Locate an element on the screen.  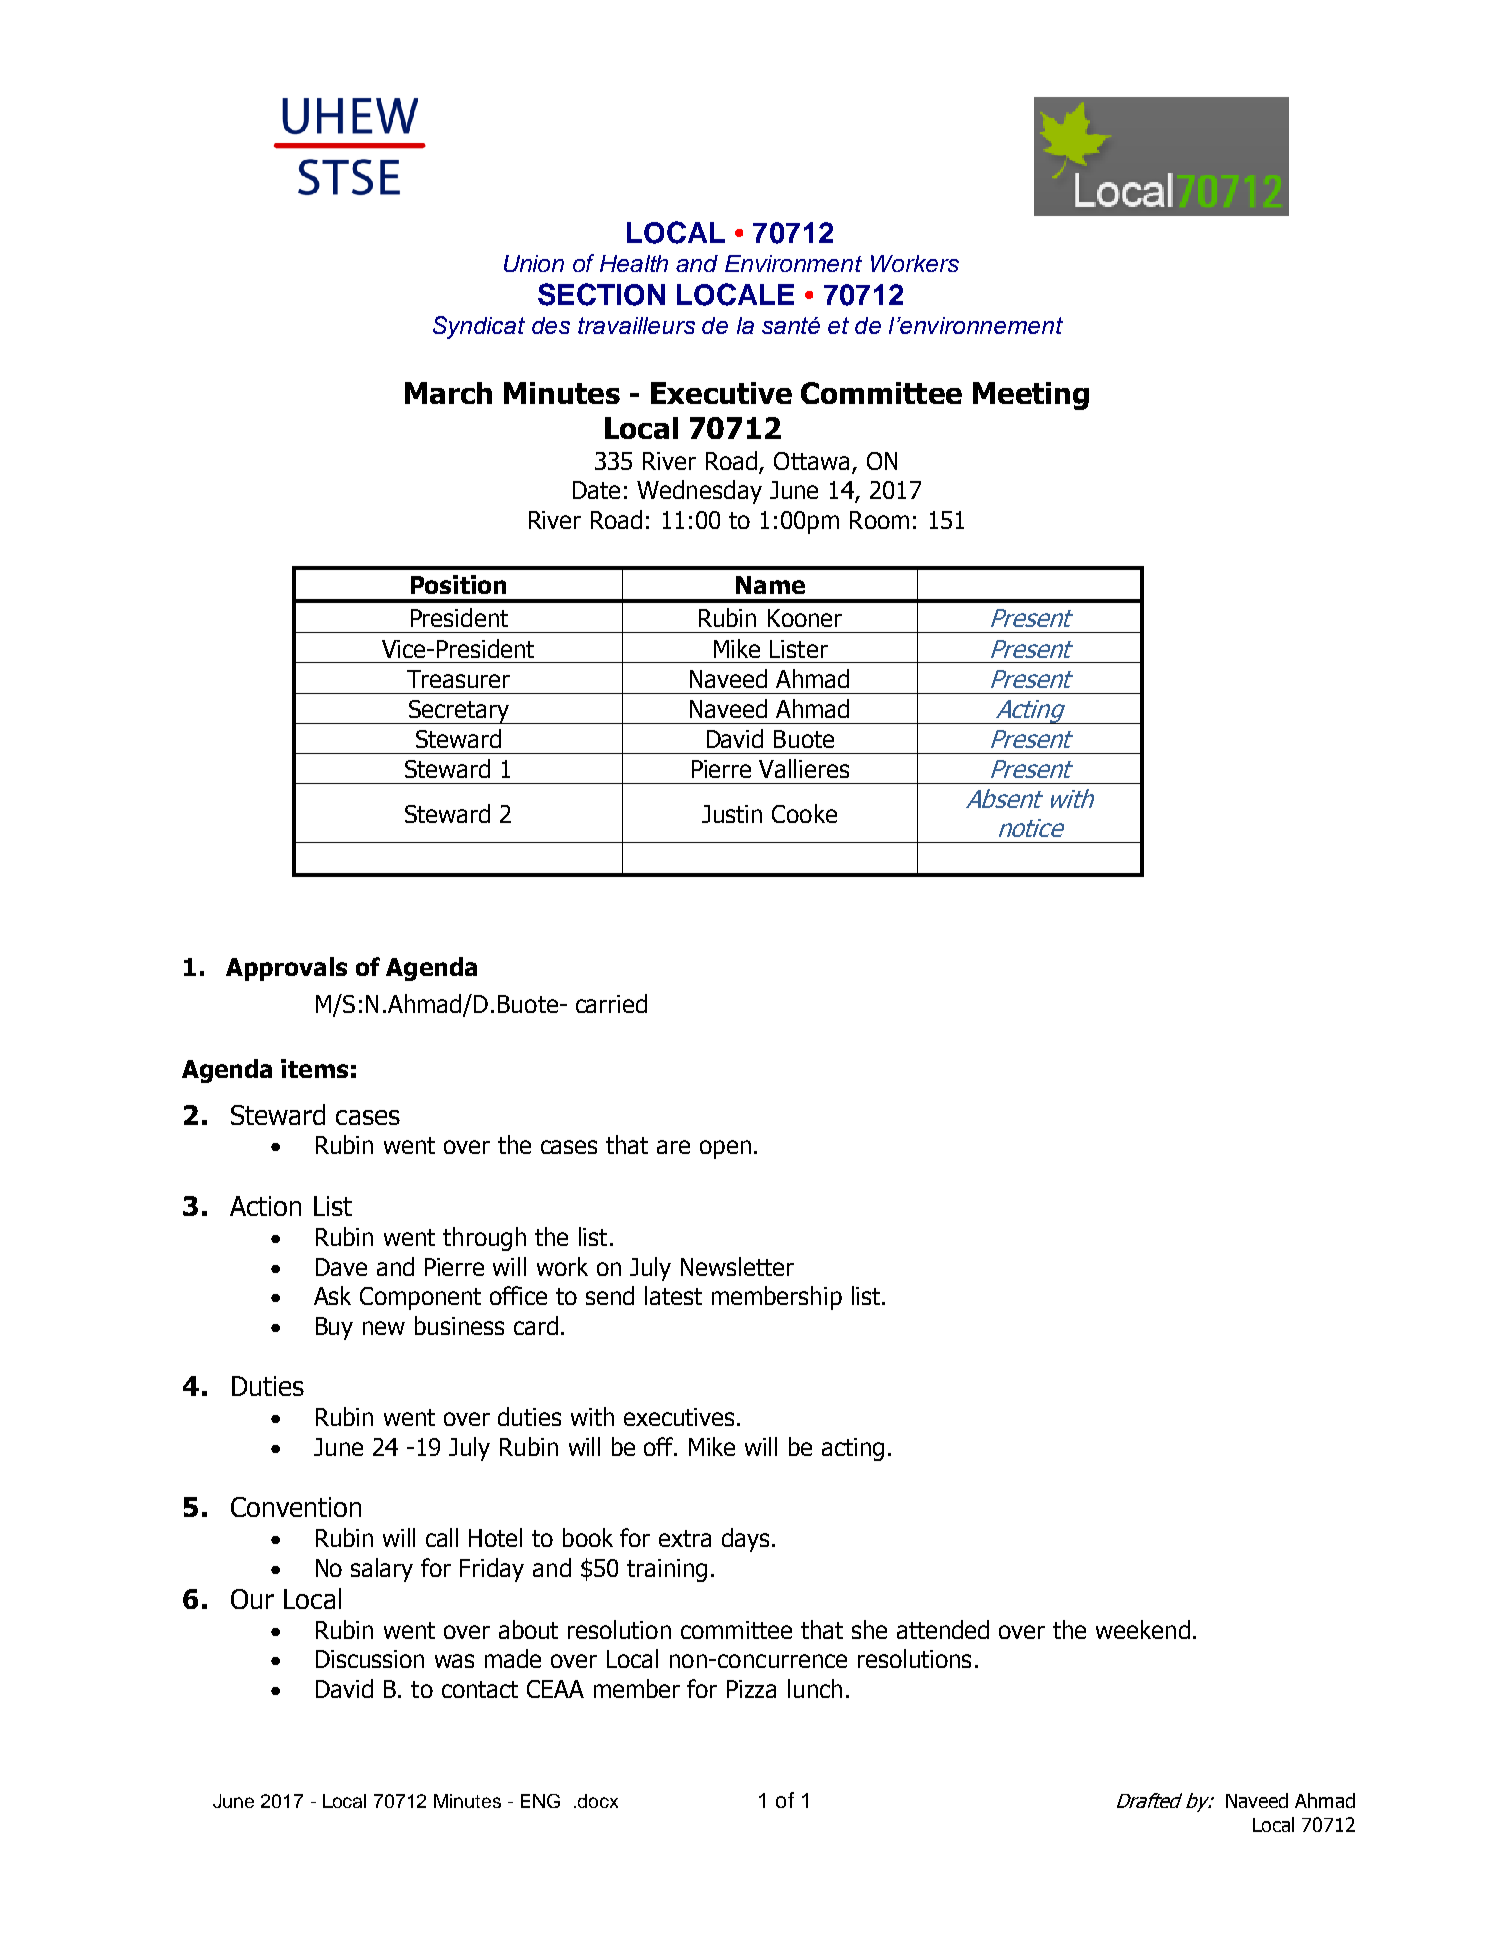
Pizza is located at coordinates (751, 1689).
